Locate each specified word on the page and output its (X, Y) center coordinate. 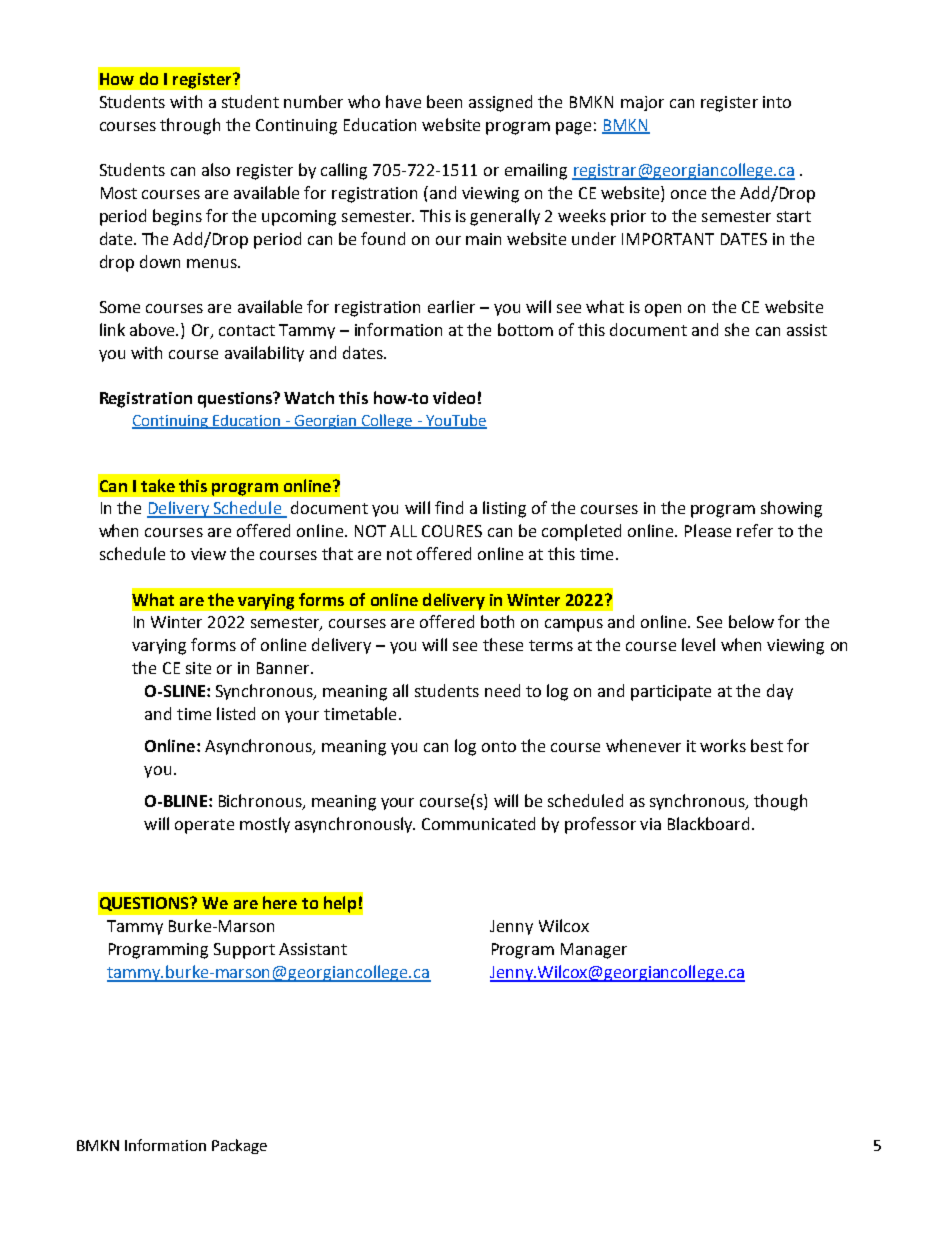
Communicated (478, 823)
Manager (594, 951)
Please (708, 530)
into (777, 102)
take (158, 485)
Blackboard (708, 823)
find (449, 507)
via (650, 824)
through (190, 126)
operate (204, 826)
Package (239, 1146)
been (444, 101)
